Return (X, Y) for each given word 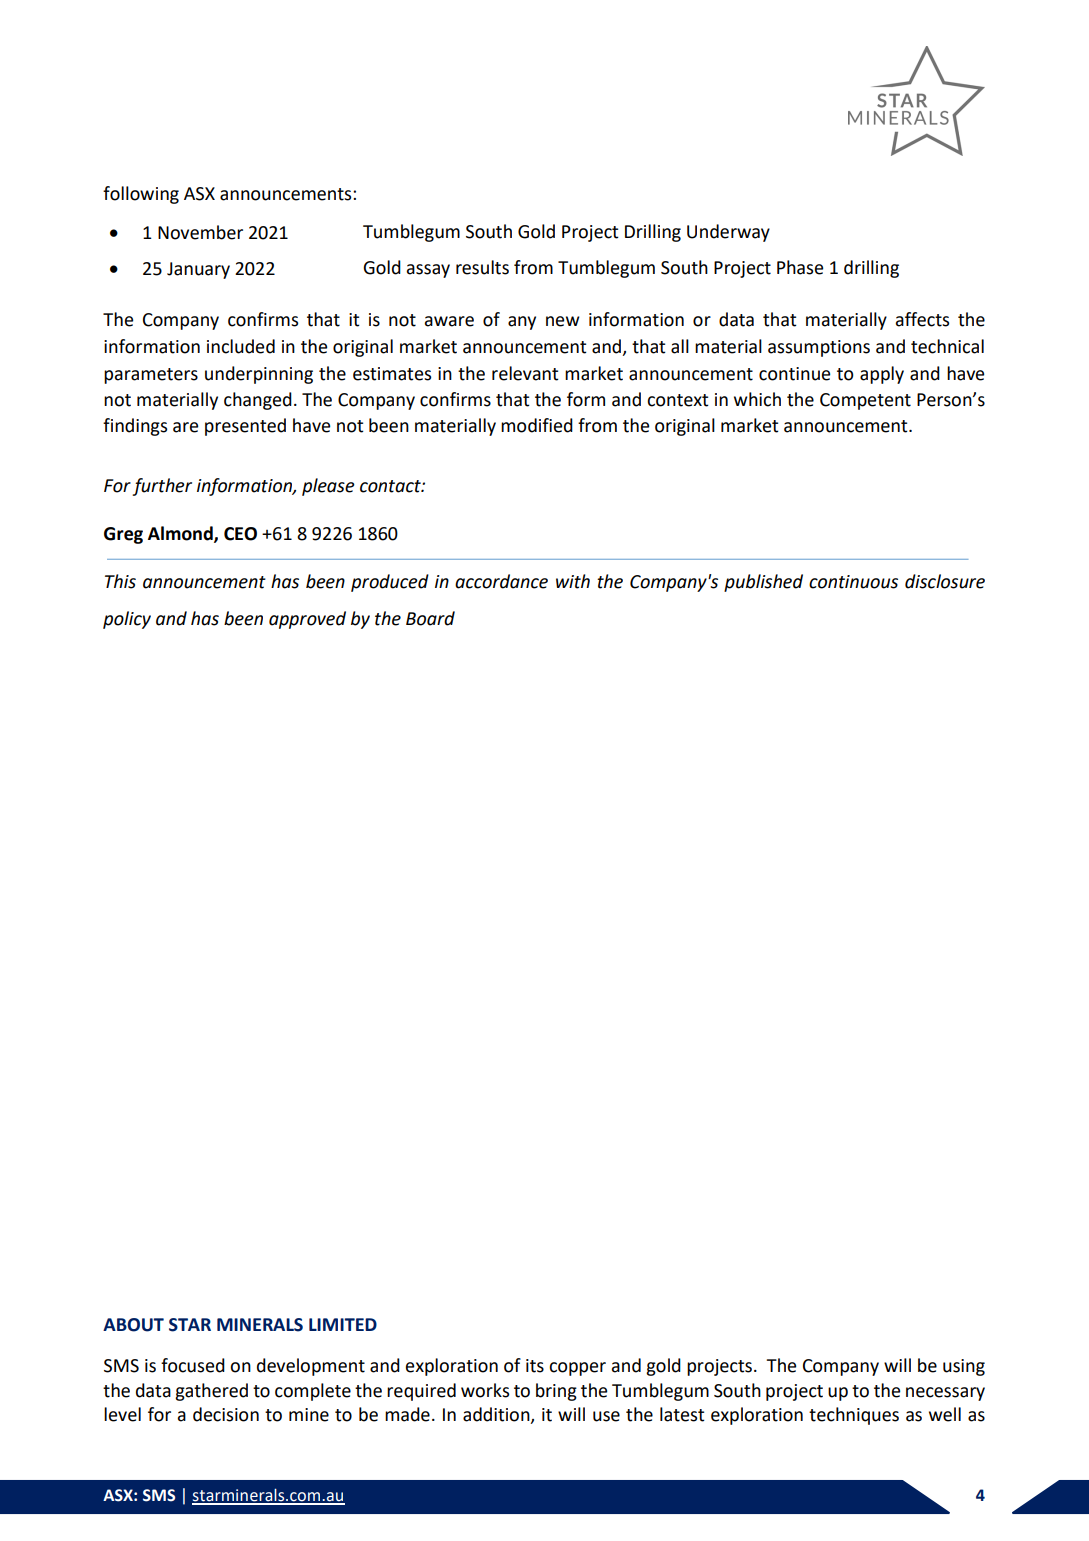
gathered (211, 1392)
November (200, 232)
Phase (800, 267)
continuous (853, 582)
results (482, 267)
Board (430, 618)
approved (307, 620)
